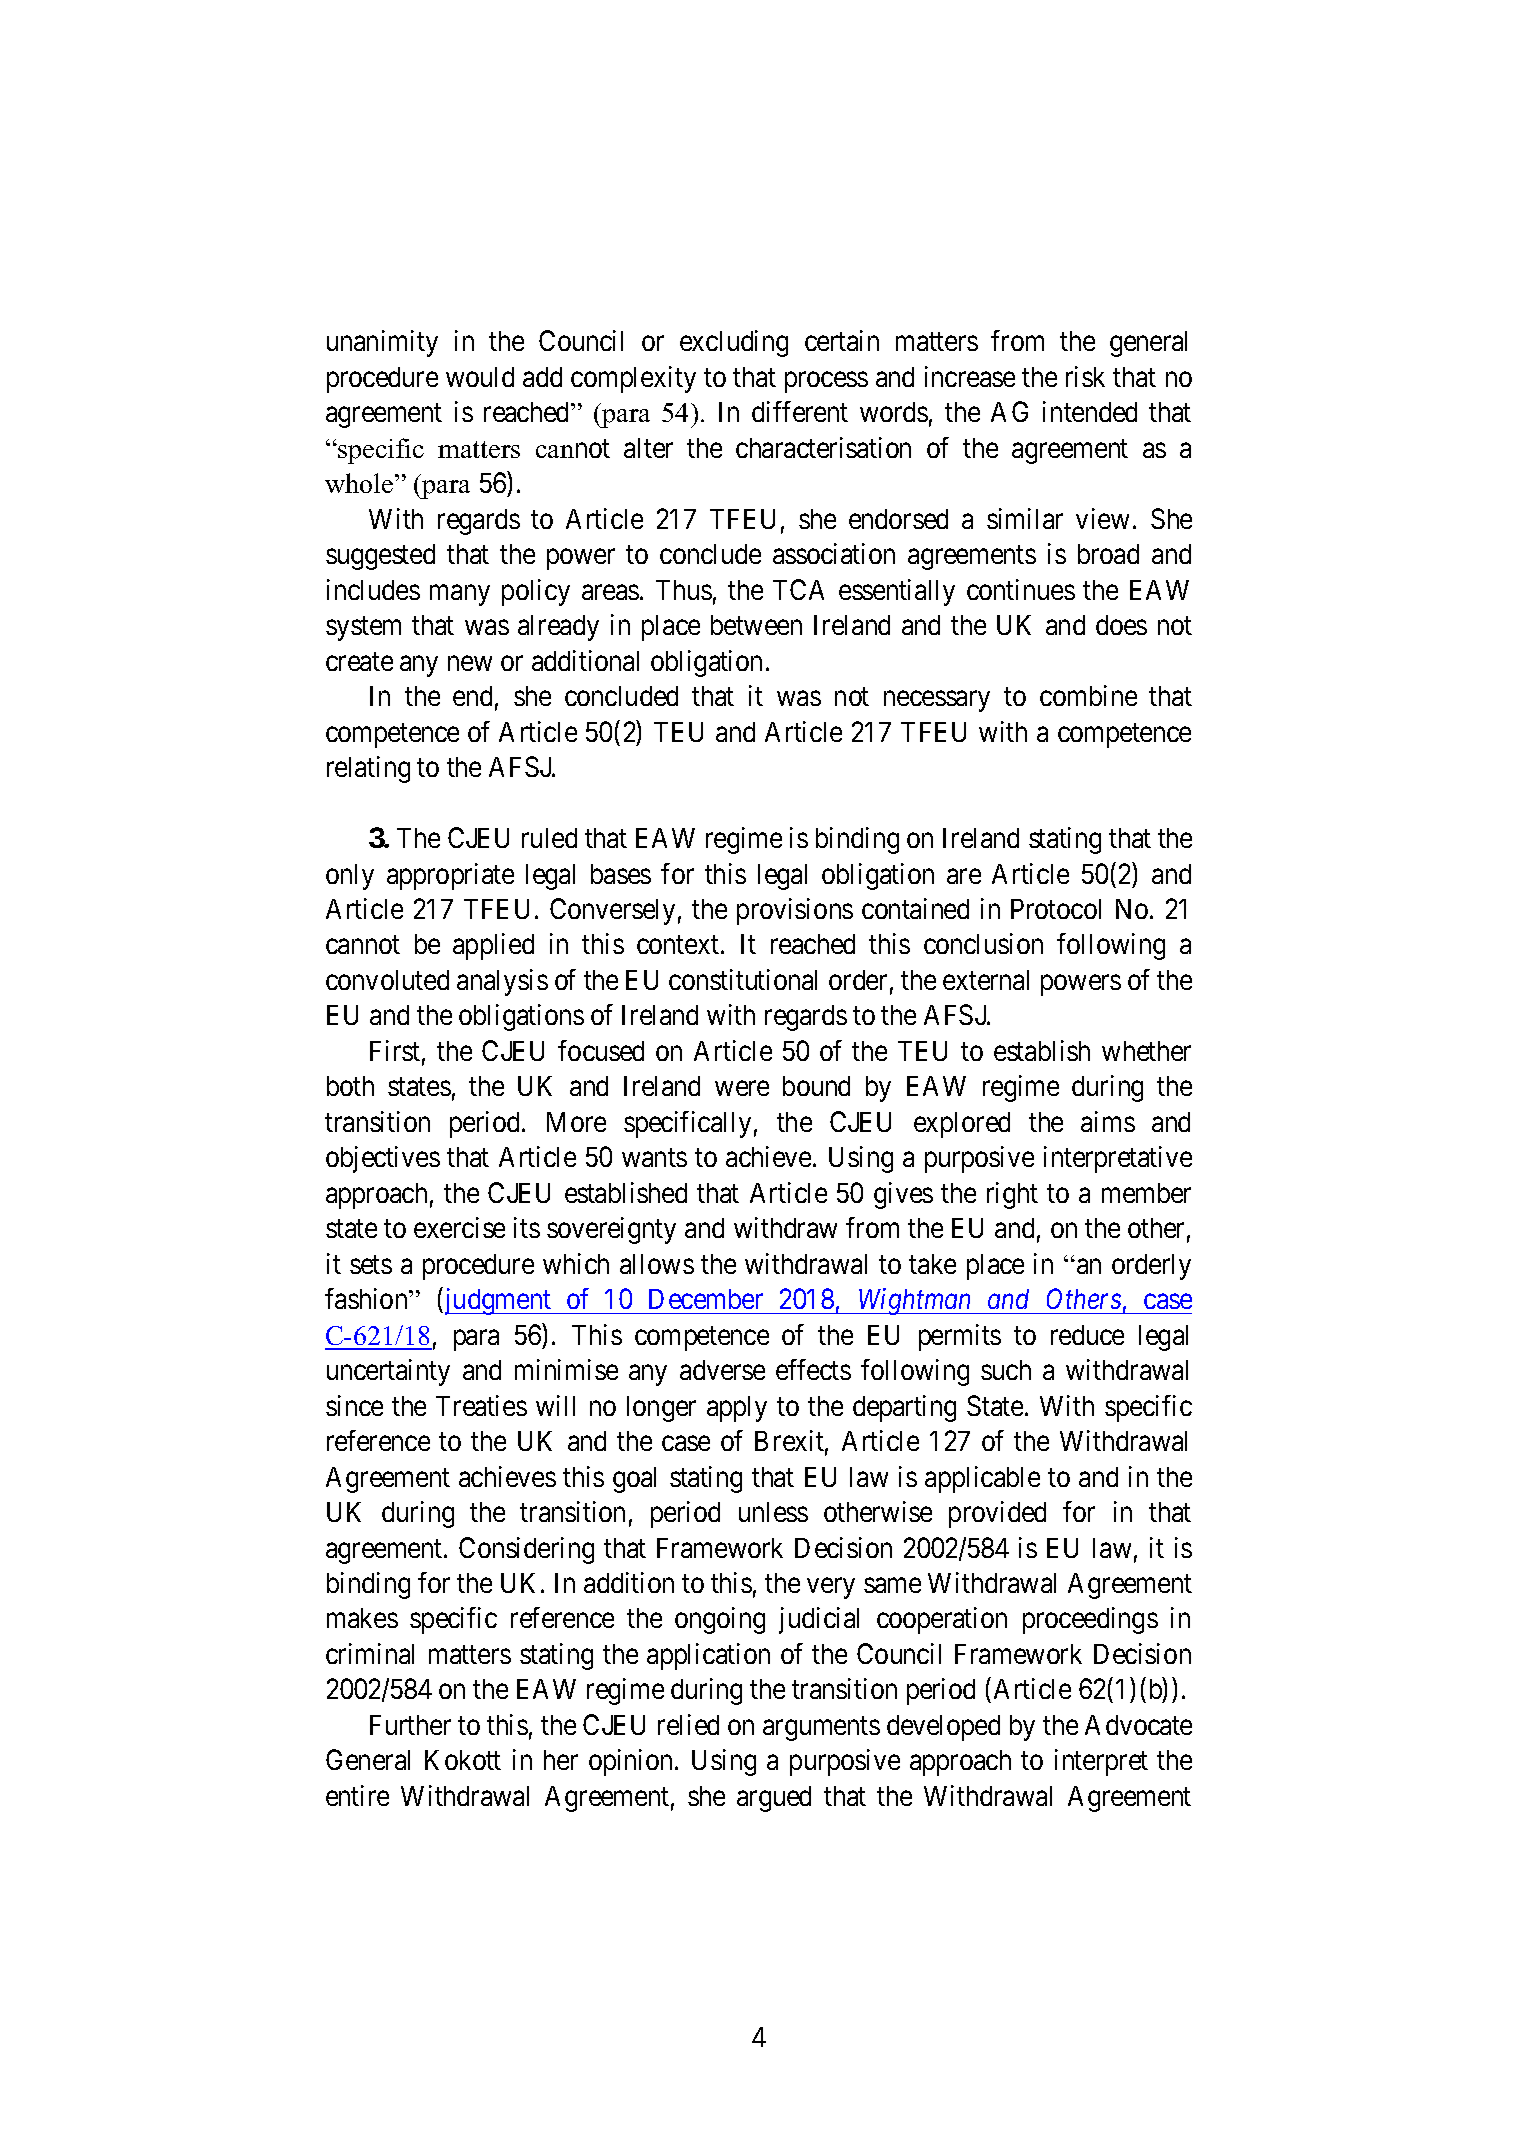 The width and height of the image is (1517, 2147). I want to click on argued, so click(774, 1799).
